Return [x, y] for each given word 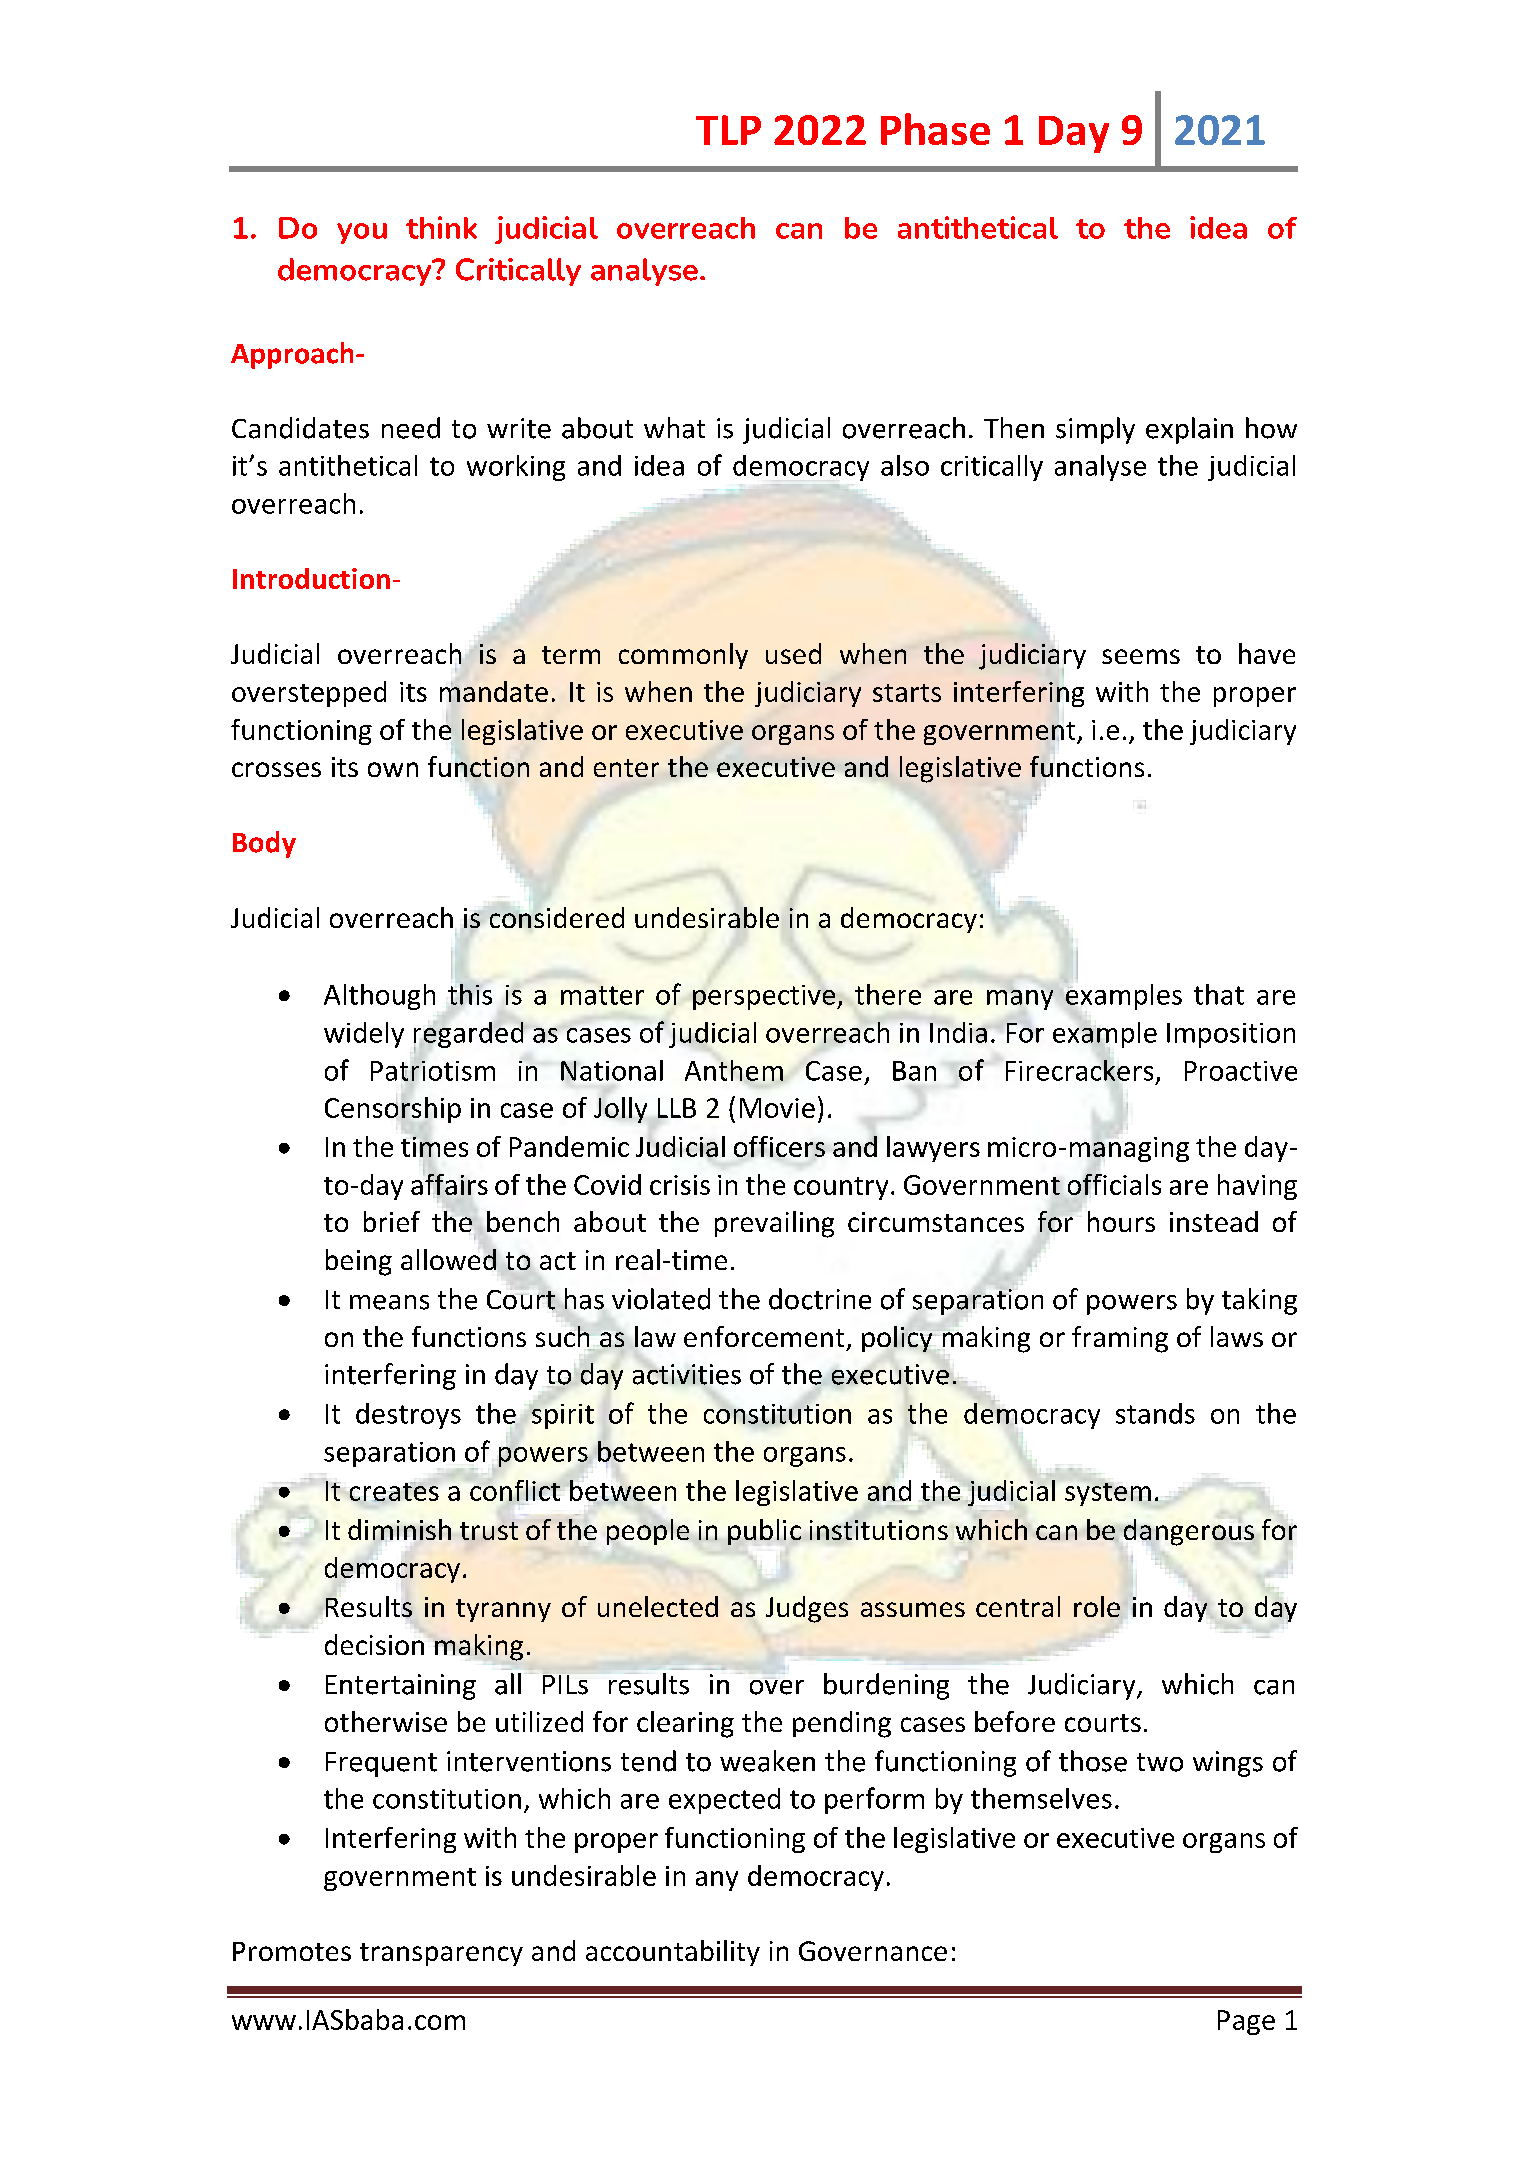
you [362, 233]
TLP [728, 130]
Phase [935, 129]
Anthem [734, 1070]
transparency [441, 1954]
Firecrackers [1079, 1069]
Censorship [393, 1110]
